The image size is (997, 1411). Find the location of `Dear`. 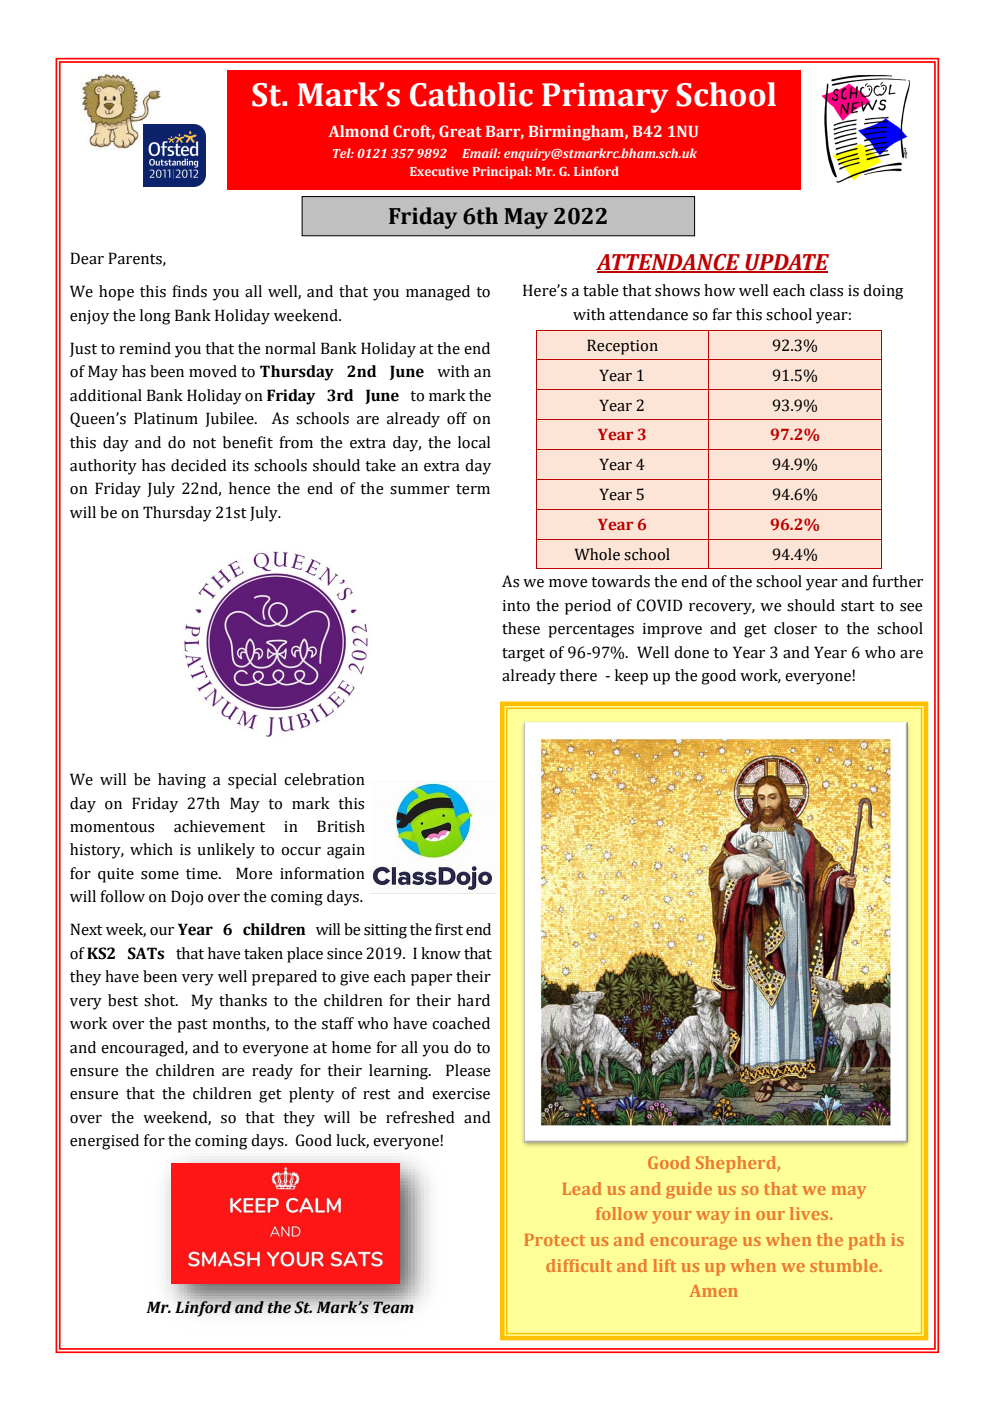

Dear is located at coordinates (87, 258).
